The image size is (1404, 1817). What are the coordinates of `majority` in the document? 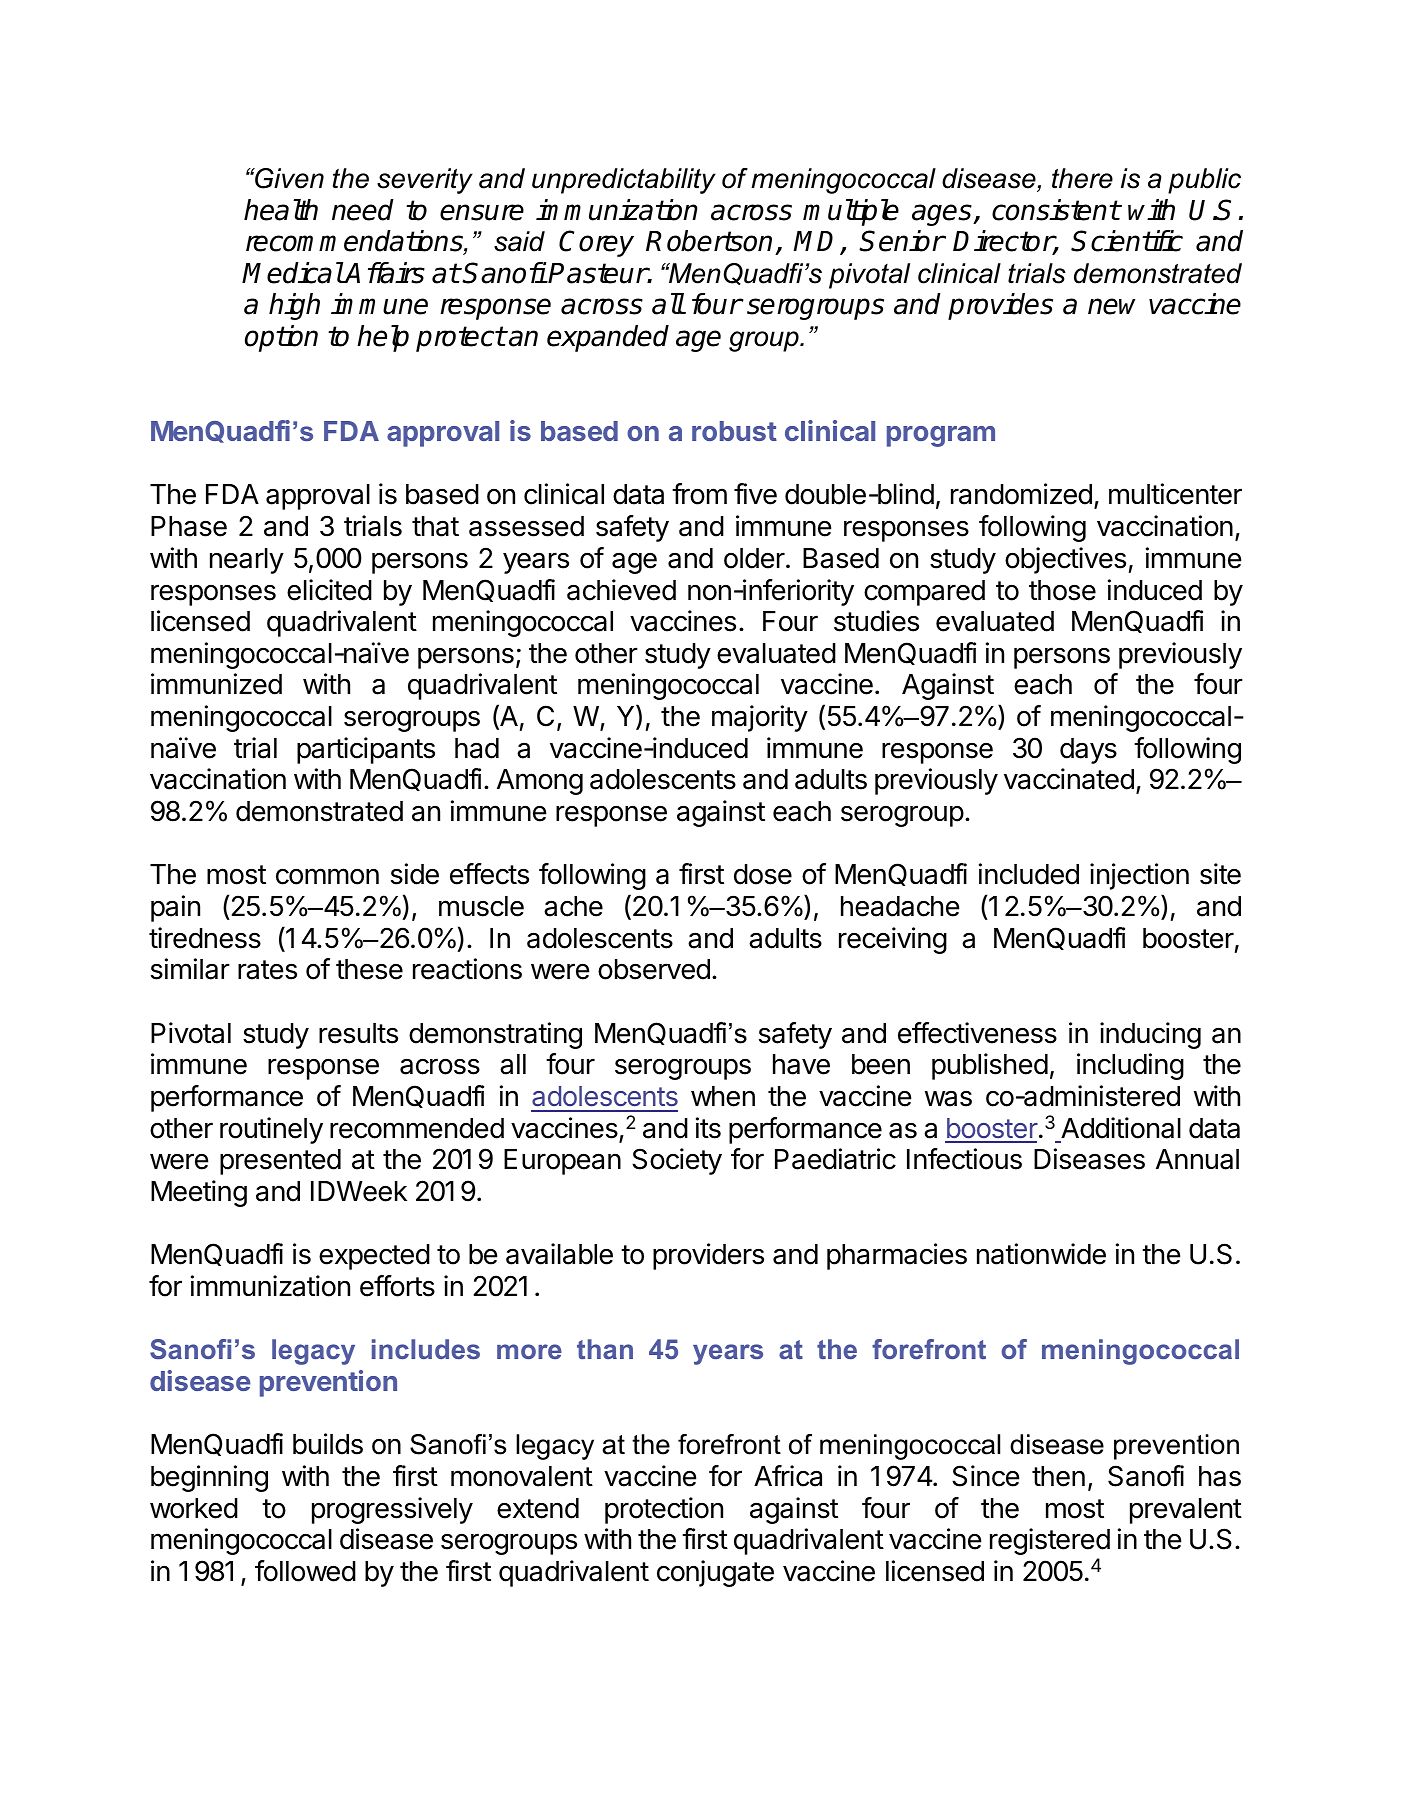 It's located at (760, 718).
